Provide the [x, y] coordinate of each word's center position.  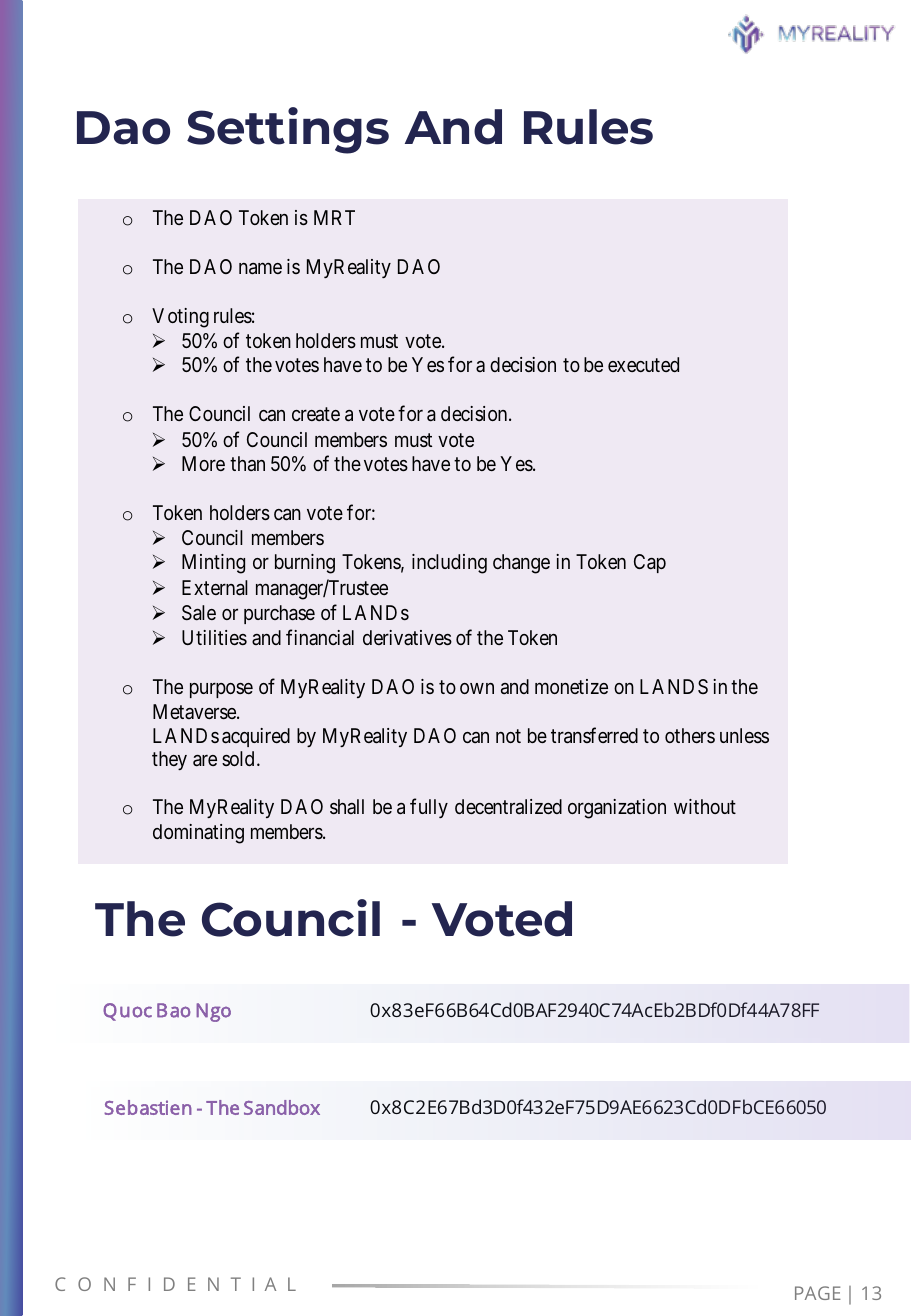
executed [643, 364]
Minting [213, 564]
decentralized [508, 806]
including [449, 564]
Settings [288, 130]
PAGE [818, 1293]
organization [617, 809]
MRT [334, 217]
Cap [650, 563]
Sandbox [282, 1107]
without [705, 806]
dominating [198, 834]
